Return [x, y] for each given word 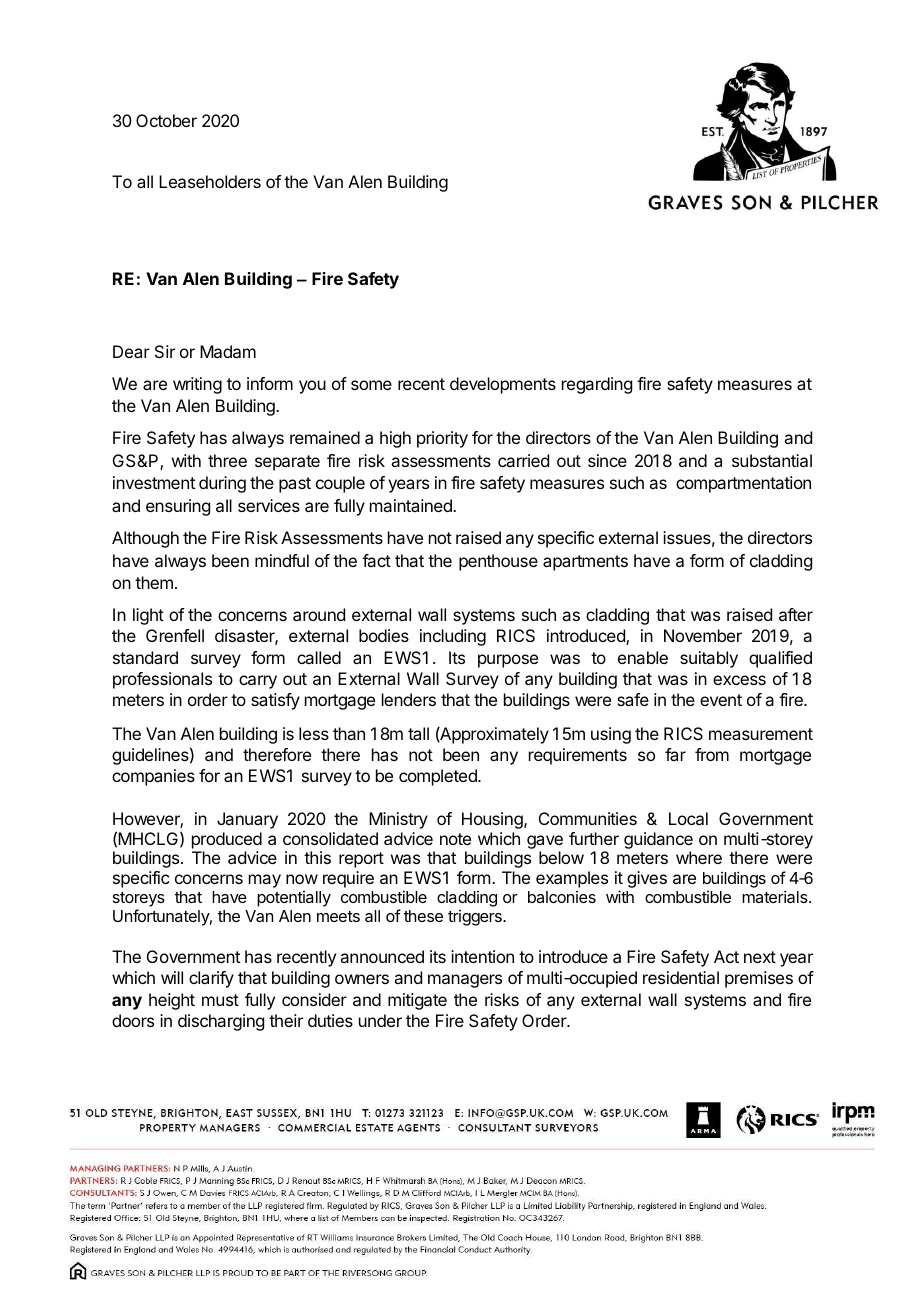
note [455, 839]
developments [503, 385]
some [371, 385]
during [222, 484]
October [166, 120]
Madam [228, 351]
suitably [709, 659]
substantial [772, 460]
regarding [597, 385]
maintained [412, 505]
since [607, 460]
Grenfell [175, 635]
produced [227, 840]
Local [688, 818]
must [220, 1000]
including [453, 637]
